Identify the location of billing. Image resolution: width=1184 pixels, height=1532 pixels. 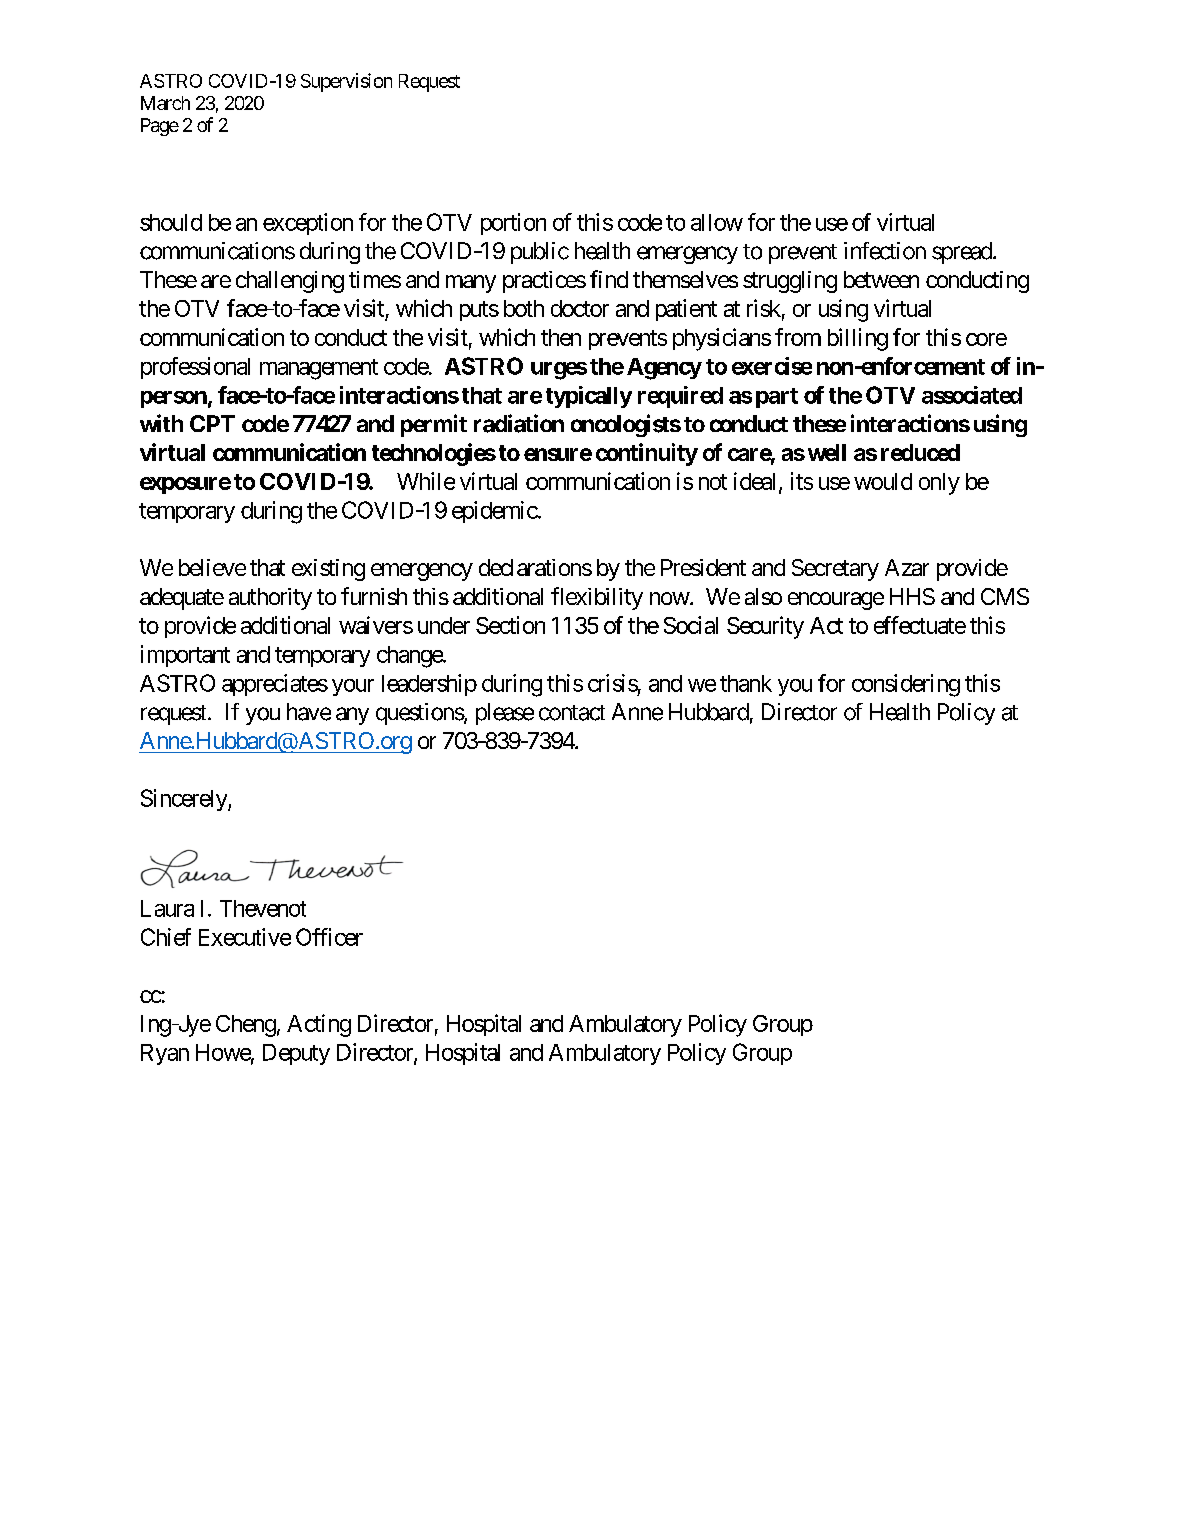
(858, 339).
